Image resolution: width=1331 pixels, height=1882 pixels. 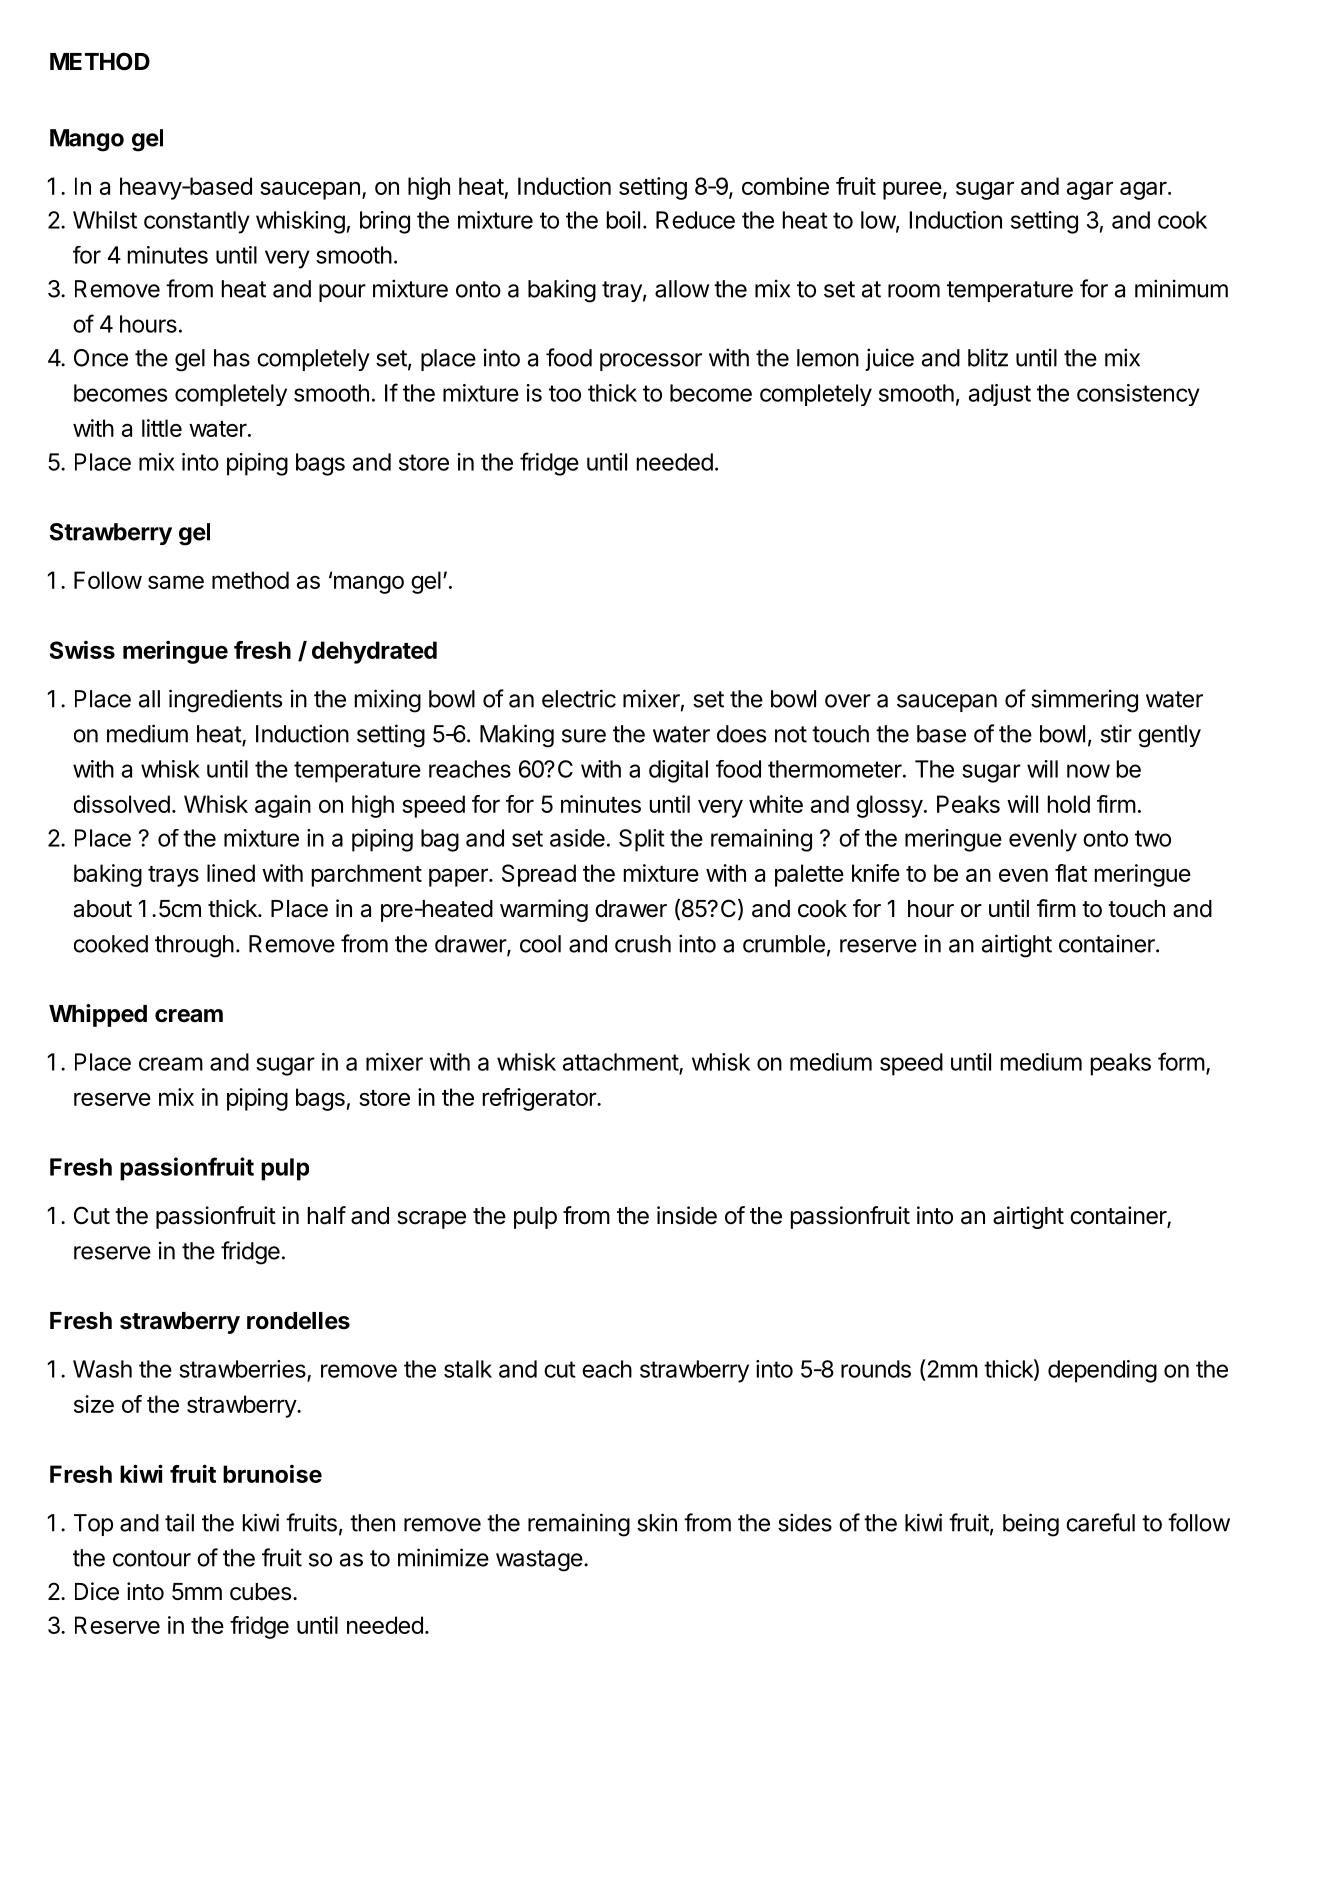 What do you see at coordinates (678, 771) in the document?
I see `digital` at bounding box center [678, 771].
